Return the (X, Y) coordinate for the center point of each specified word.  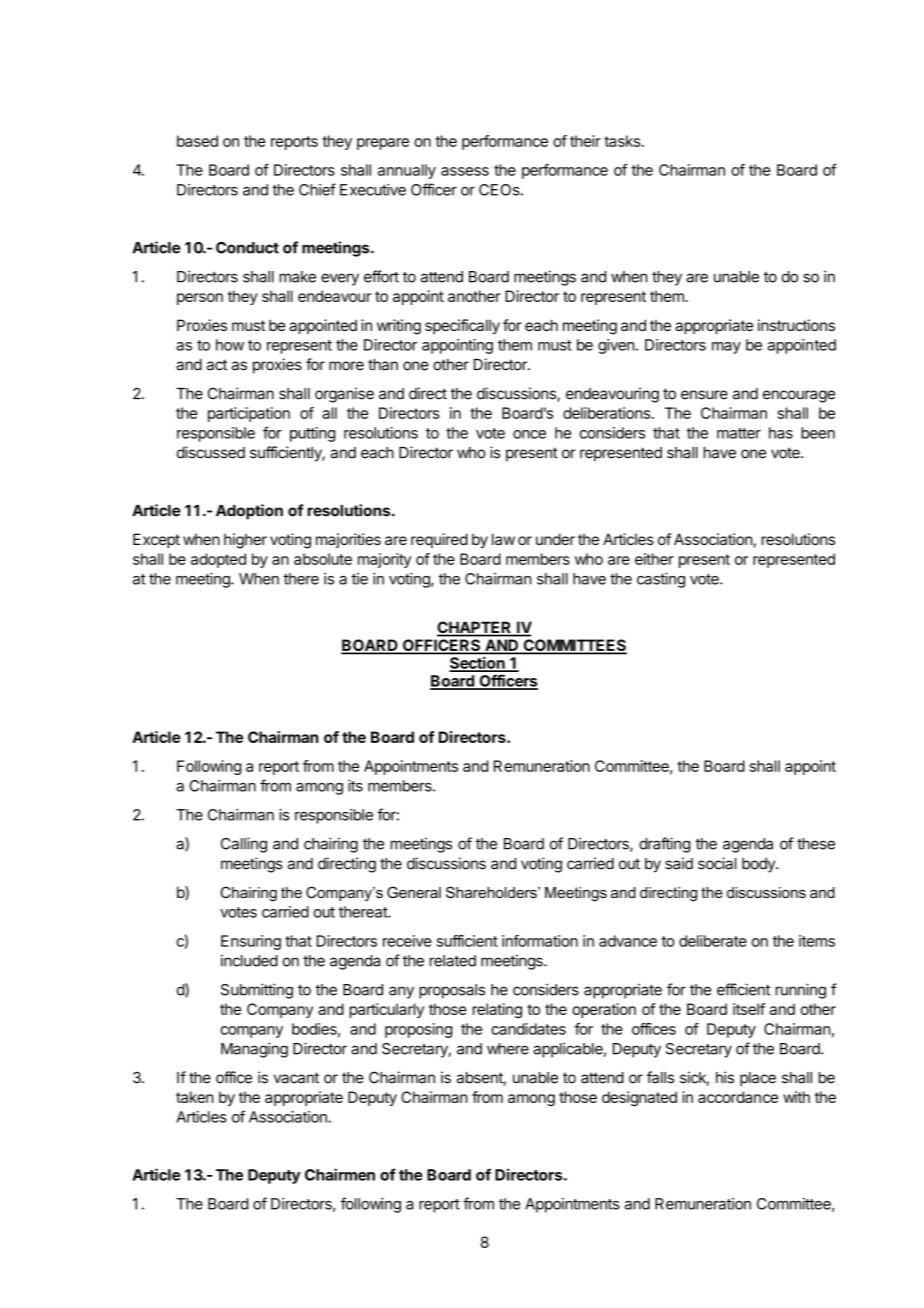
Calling (244, 845)
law (503, 539)
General (414, 892)
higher (245, 541)
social (717, 863)
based (197, 141)
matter (739, 433)
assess (465, 171)
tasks (622, 141)
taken (195, 1097)
